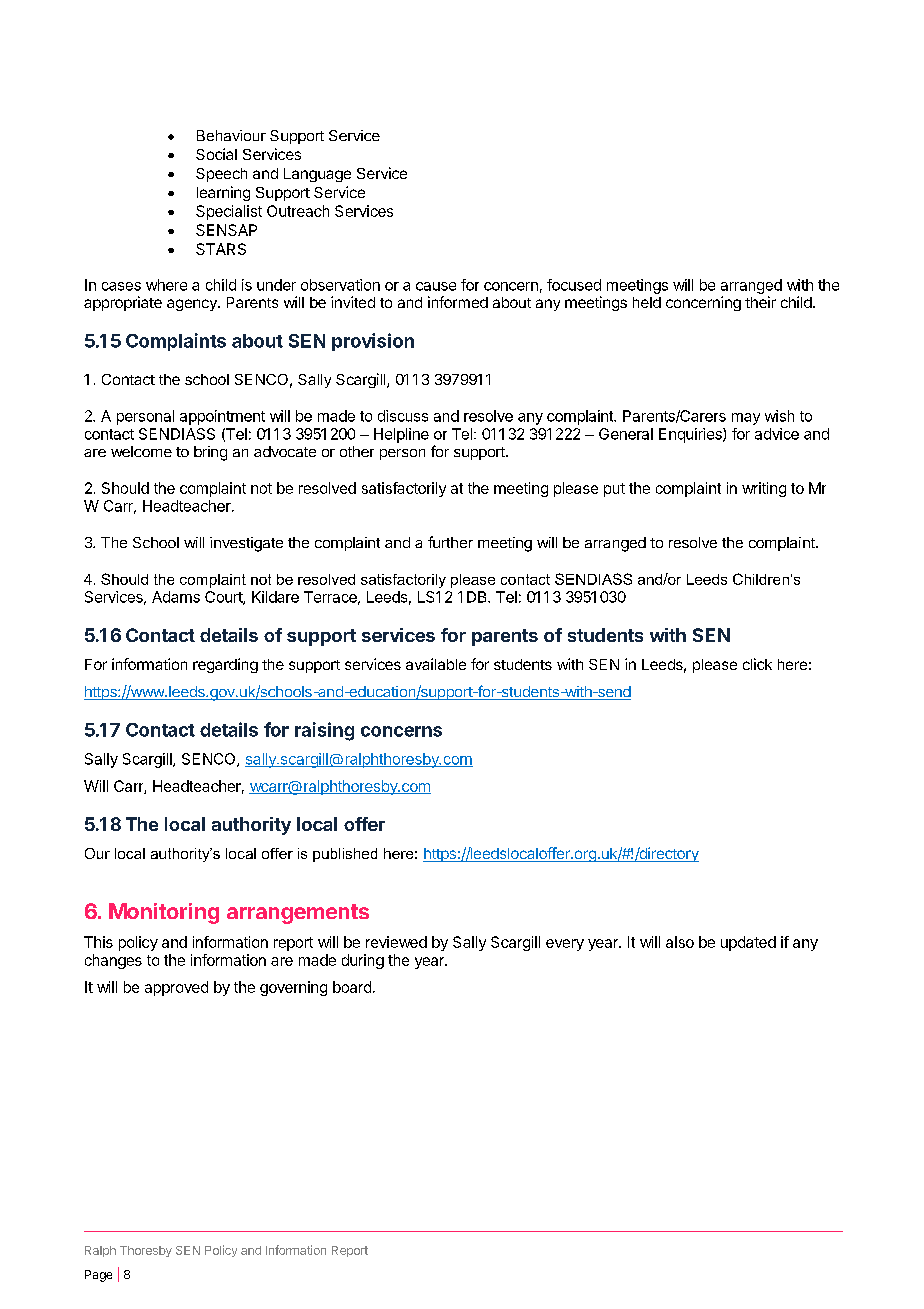 The height and width of the screenshot is (1309, 924). I want to click on available, so click(436, 664).
